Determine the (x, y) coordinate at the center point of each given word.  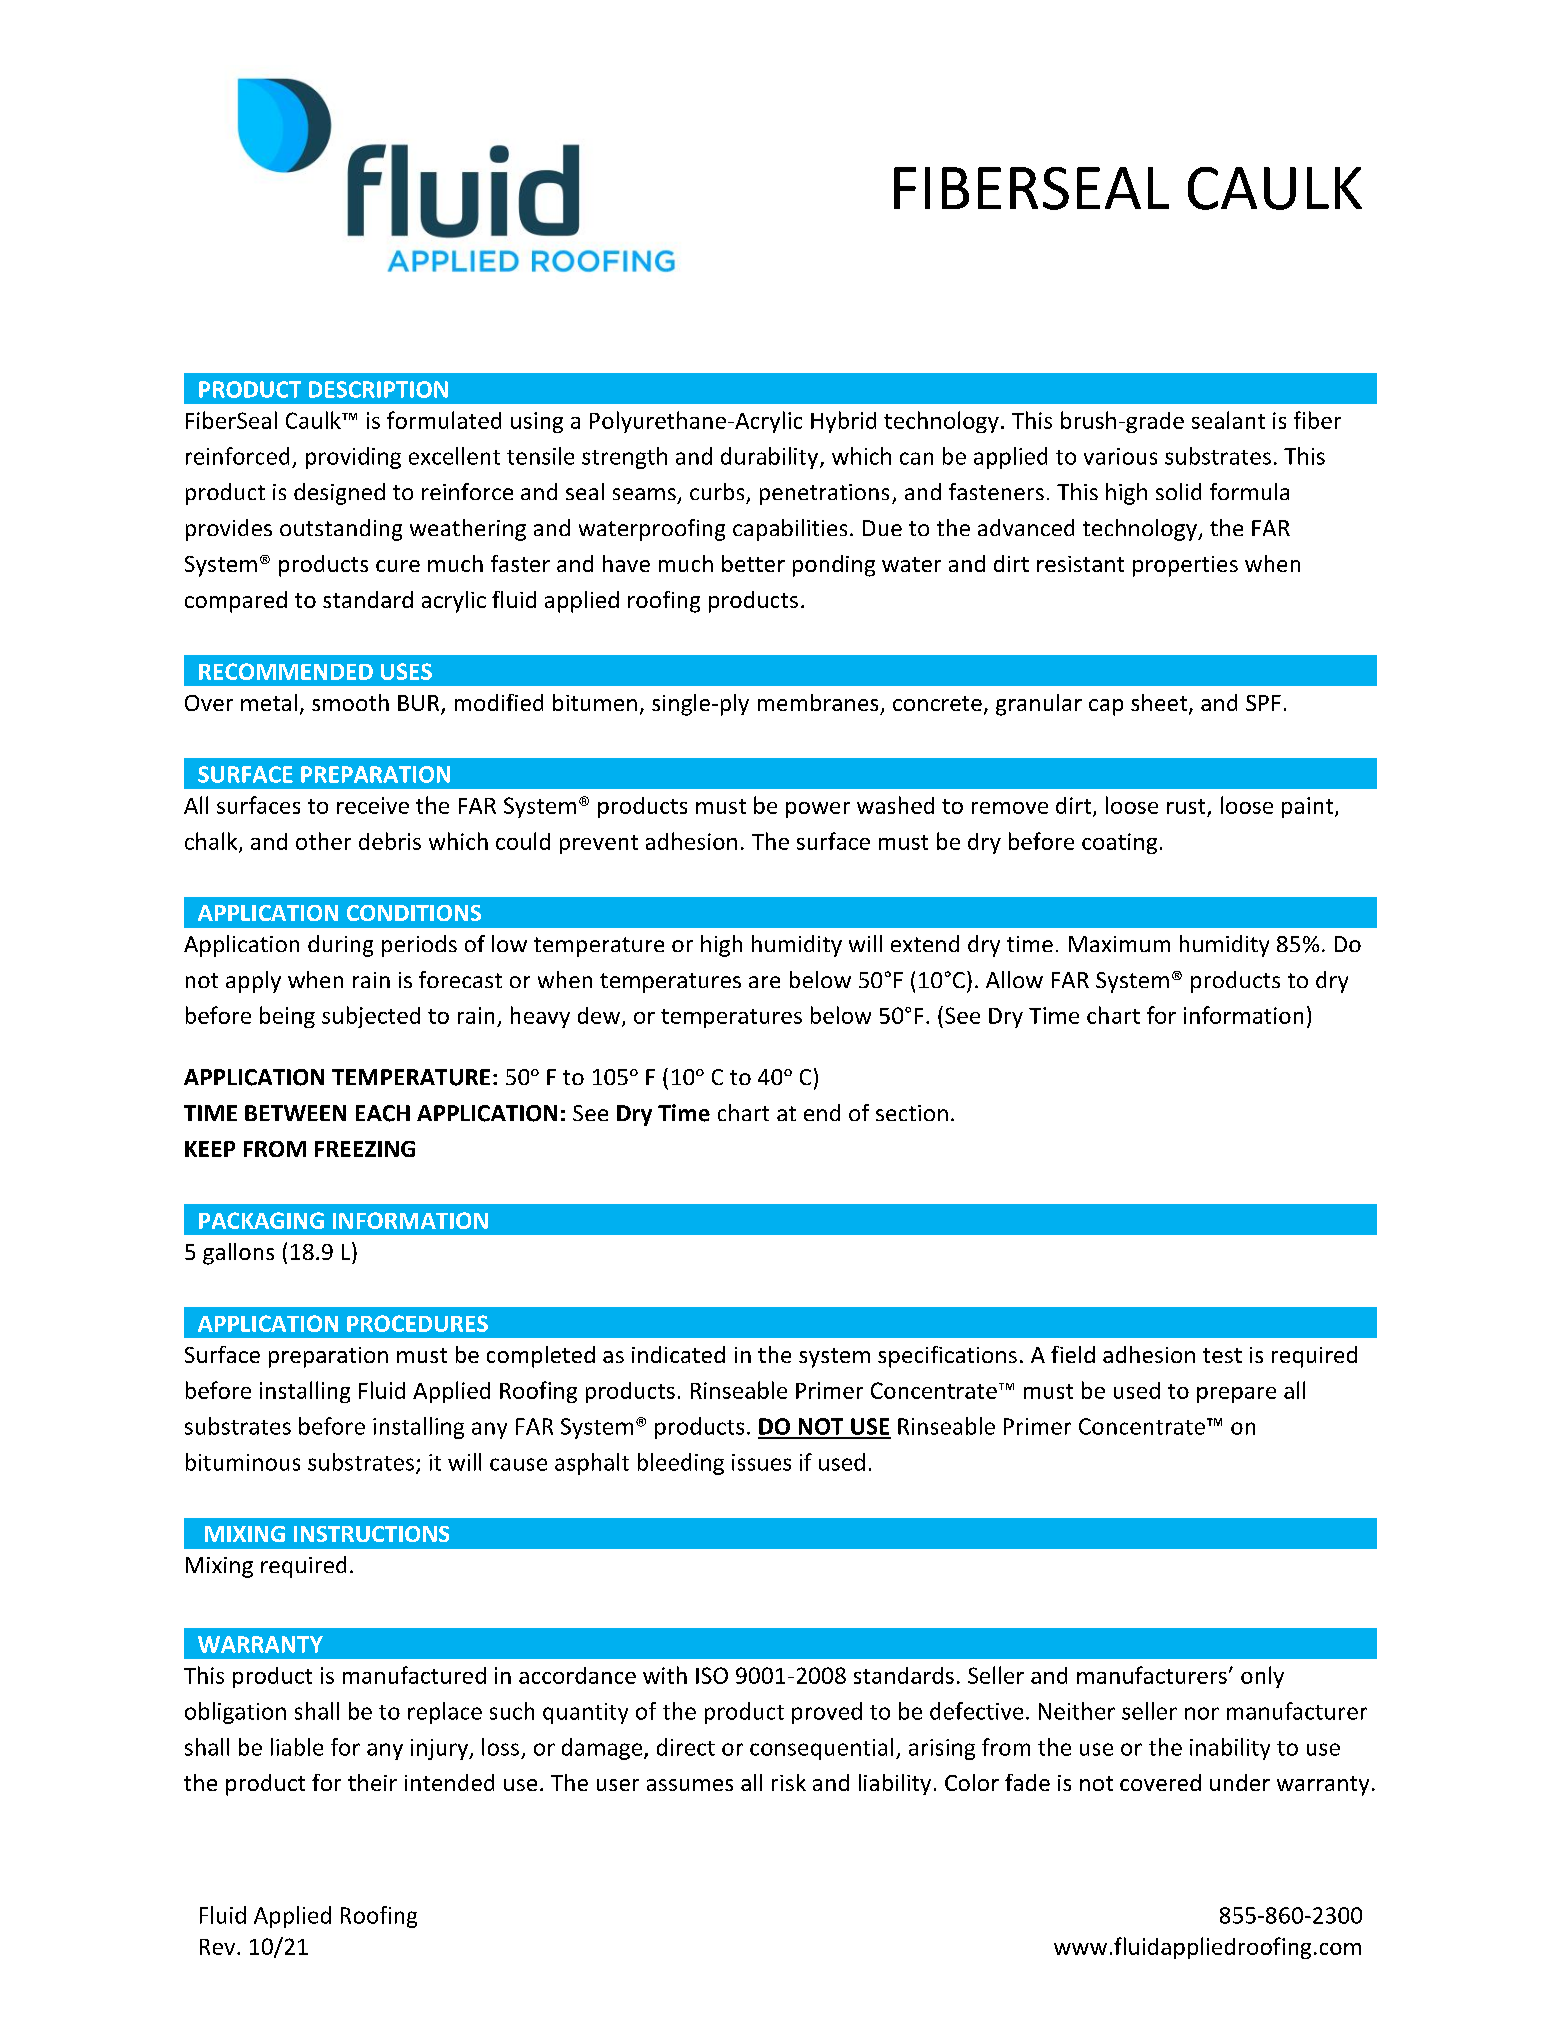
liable (297, 1747)
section (912, 1113)
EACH (383, 1113)
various (1120, 456)
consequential (821, 1749)
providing (353, 458)
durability (769, 458)
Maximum (1119, 944)
